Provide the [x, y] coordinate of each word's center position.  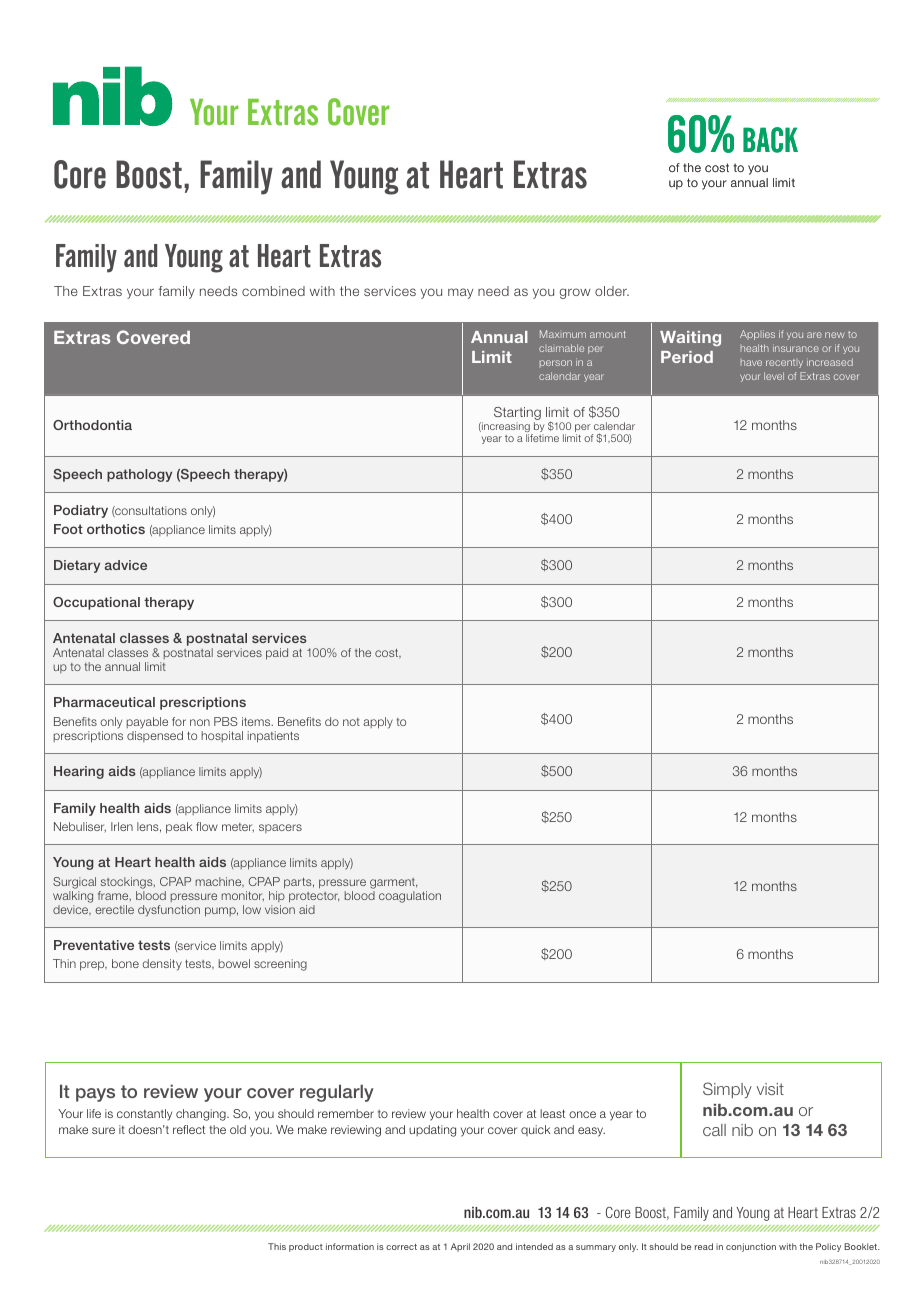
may [460, 293]
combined [273, 291]
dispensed [155, 736]
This [277, 1246]
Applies [757, 335]
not [351, 722]
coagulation [410, 897]
